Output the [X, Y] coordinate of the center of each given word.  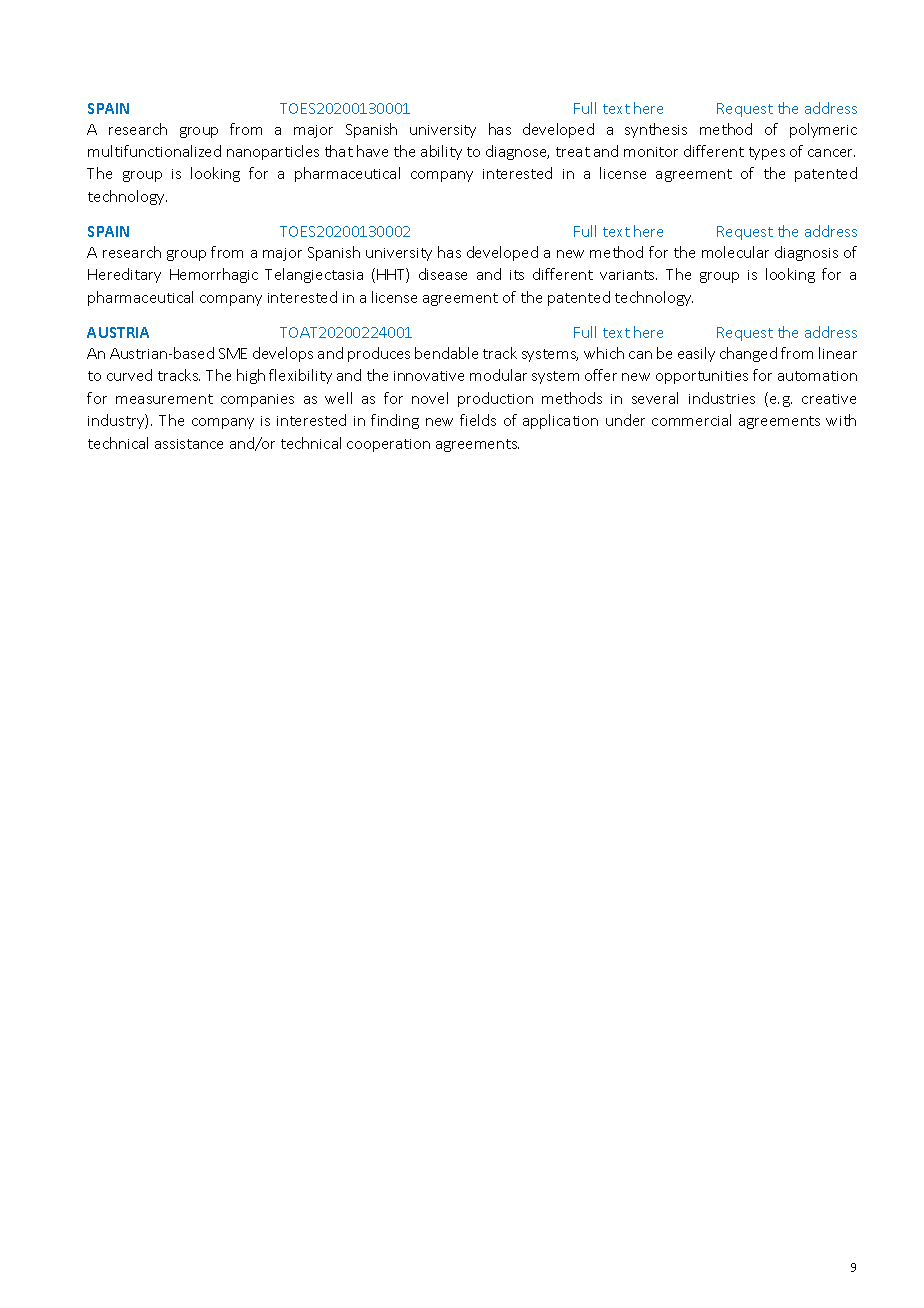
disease [443, 274]
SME [233, 353]
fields [478, 420]
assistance [189, 444]
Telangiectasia [314, 275]
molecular [735, 252]
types [767, 153]
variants [628, 275]
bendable [446, 353]
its [517, 275]
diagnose [517, 152]
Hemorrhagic [214, 275]
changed [748, 354]
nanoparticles [273, 152]
